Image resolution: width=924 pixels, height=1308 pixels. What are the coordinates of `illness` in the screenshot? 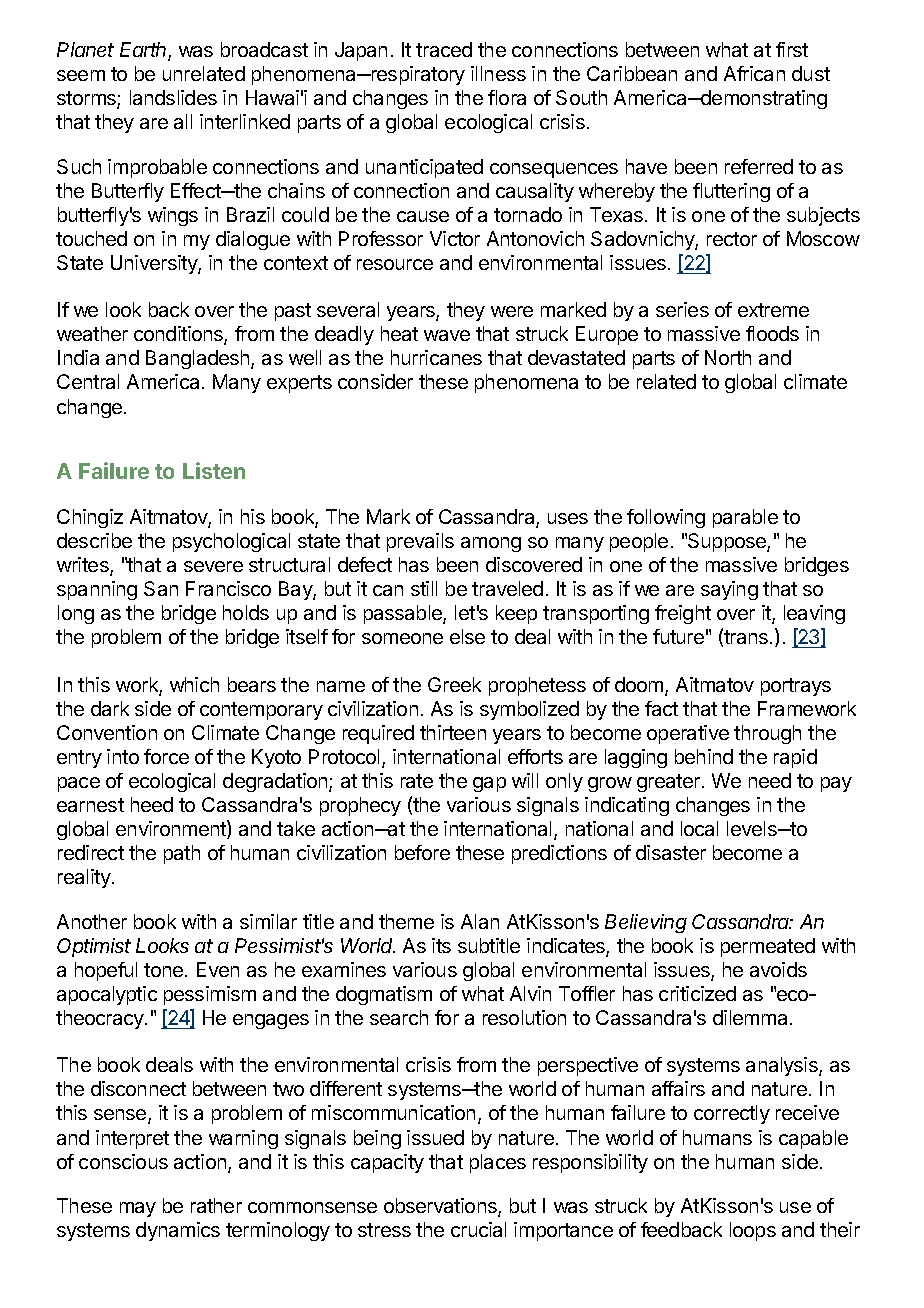 It's located at (498, 73).
